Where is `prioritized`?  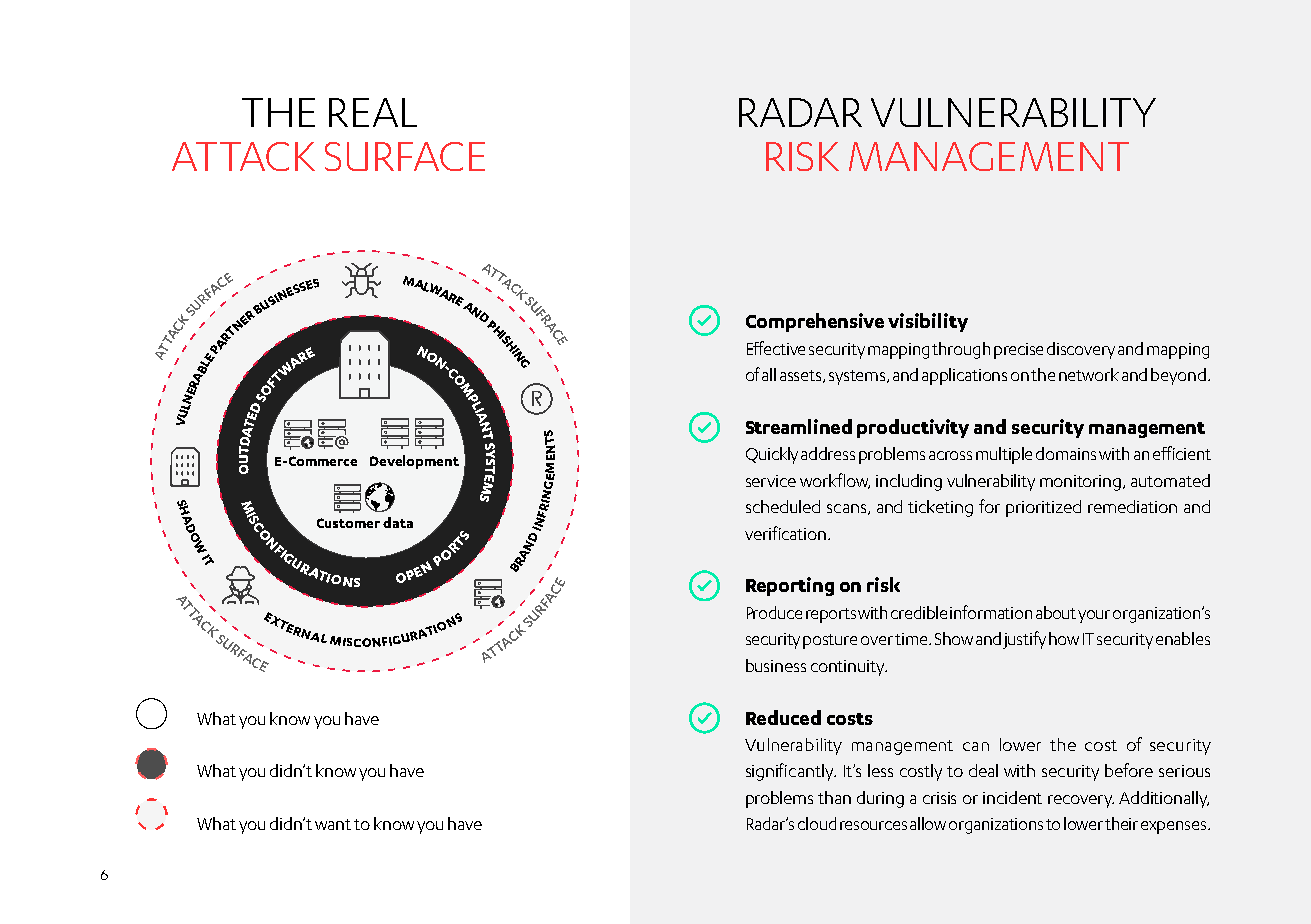
prioritized is located at coordinates (1043, 508).
